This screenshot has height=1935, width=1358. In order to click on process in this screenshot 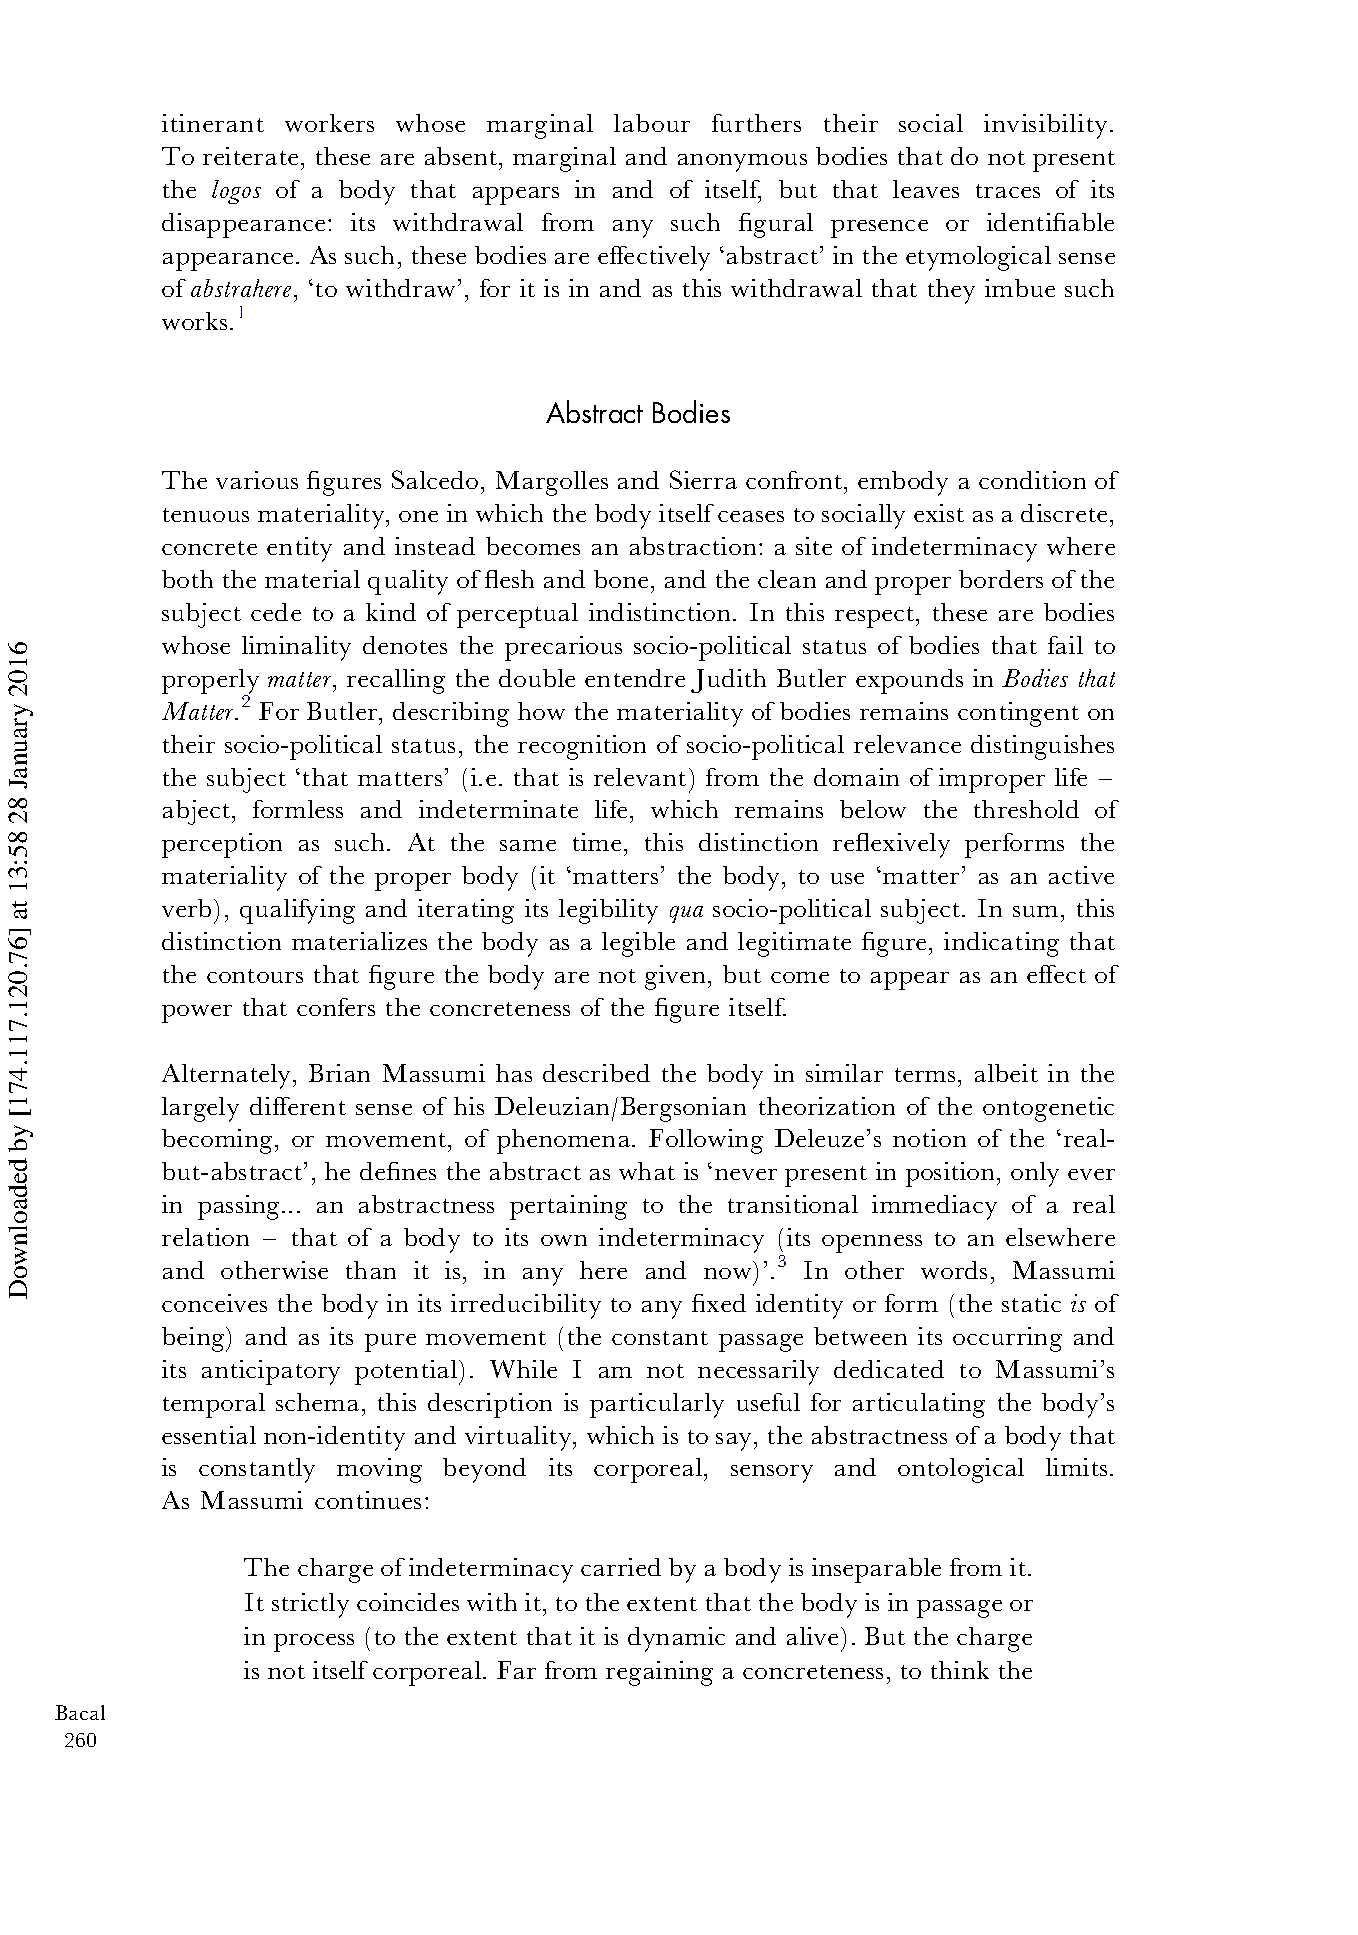, I will do `click(314, 1643)`.
